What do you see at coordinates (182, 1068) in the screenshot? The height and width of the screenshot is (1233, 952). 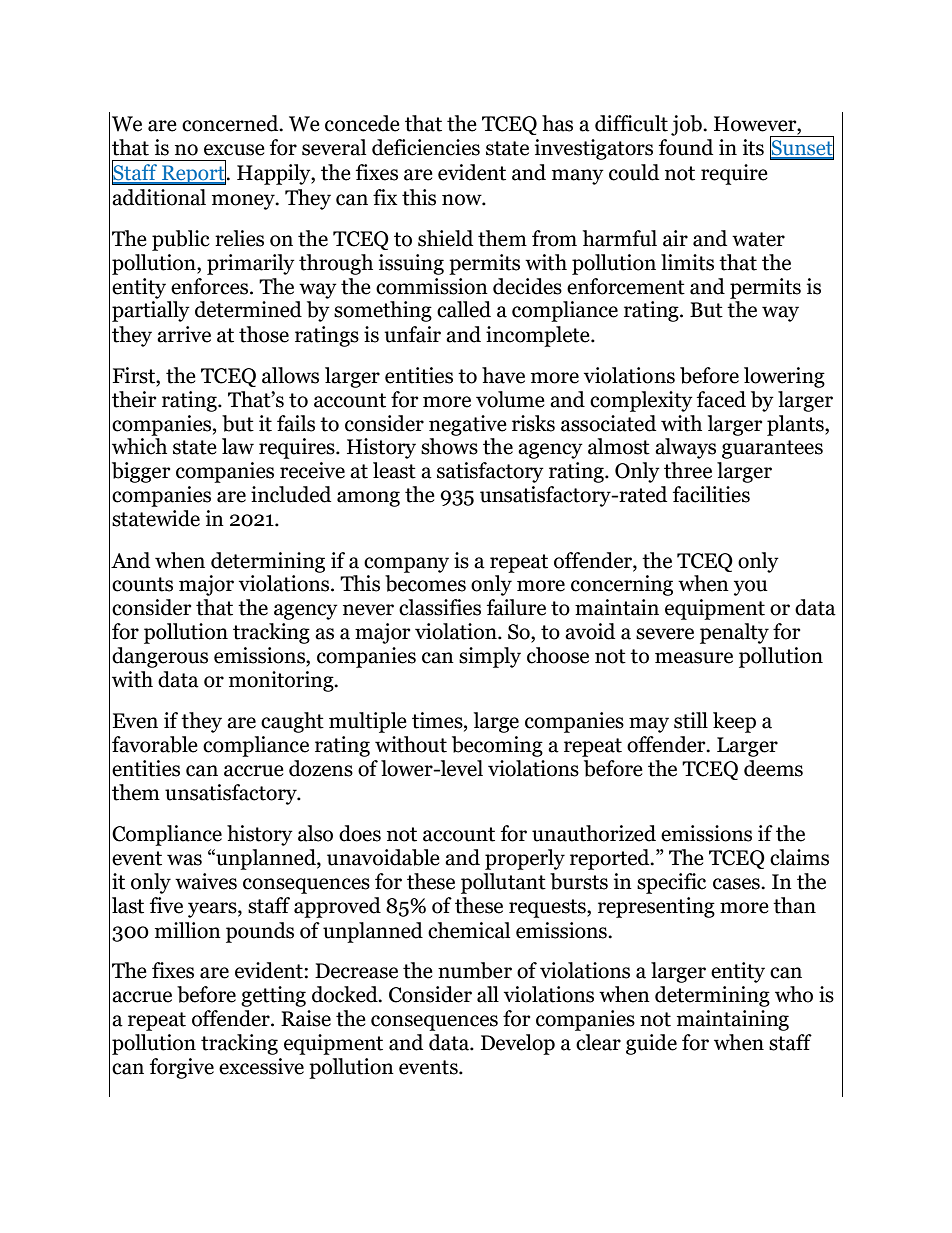 I see `forgive` at bounding box center [182, 1068].
